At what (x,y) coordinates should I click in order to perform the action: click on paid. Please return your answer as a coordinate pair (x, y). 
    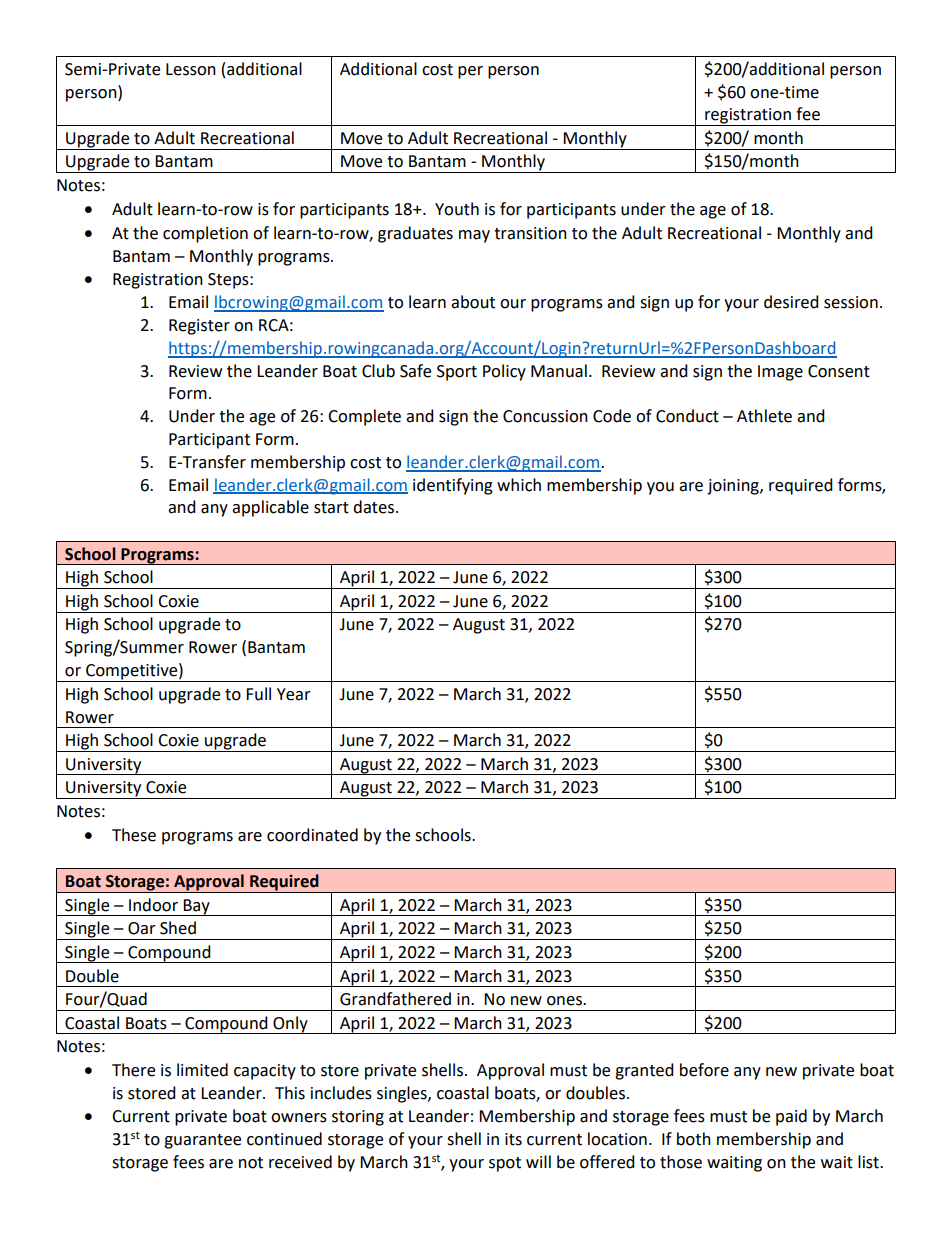
    Looking at the image, I should click on (791, 1117).
